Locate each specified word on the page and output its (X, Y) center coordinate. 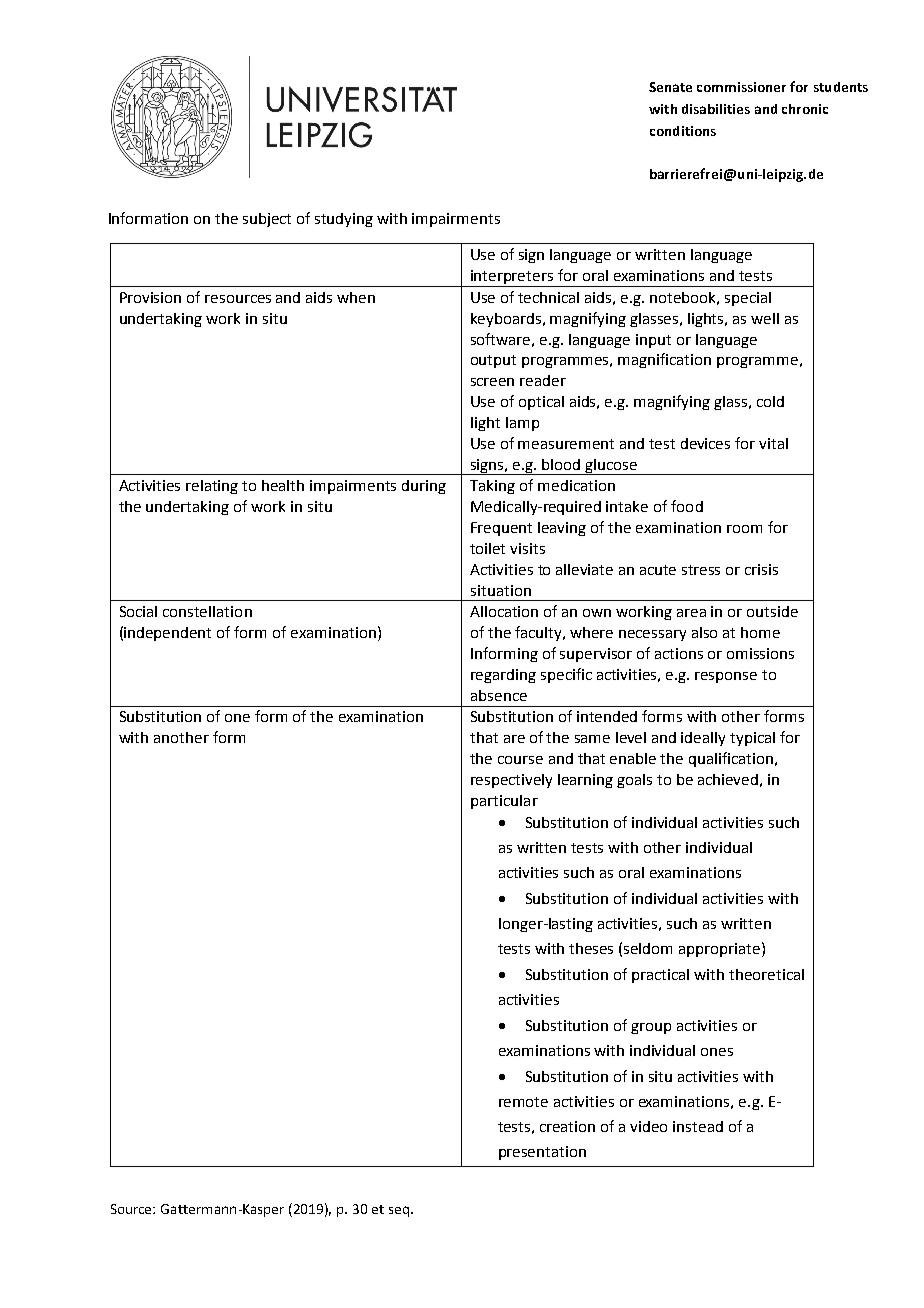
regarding (503, 676)
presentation (542, 1153)
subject (267, 220)
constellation (207, 611)
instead (698, 1126)
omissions (760, 653)
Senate (670, 87)
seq (399, 1211)
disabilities (716, 109)
